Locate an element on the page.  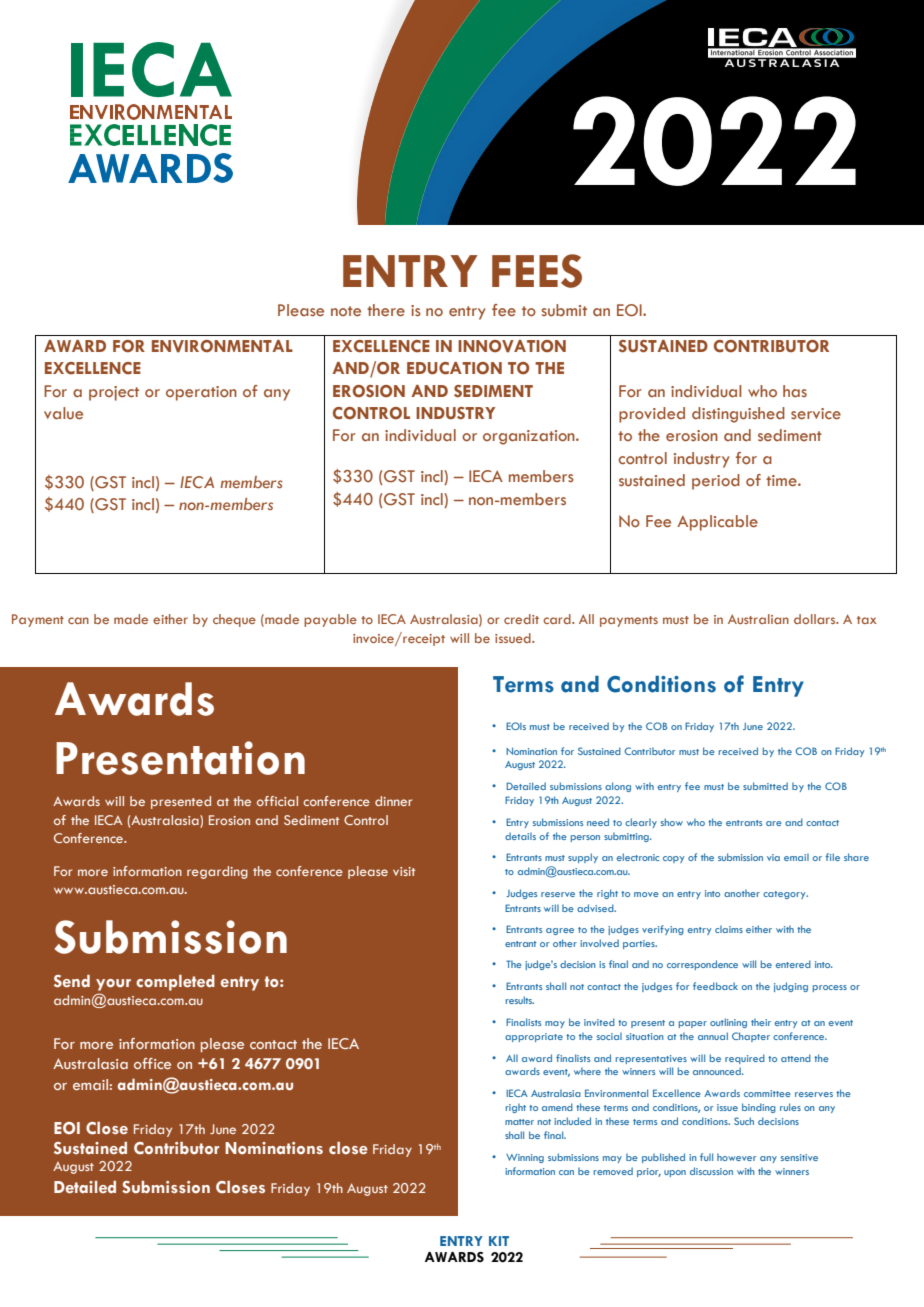
official is located at coordinates (277, 801).
